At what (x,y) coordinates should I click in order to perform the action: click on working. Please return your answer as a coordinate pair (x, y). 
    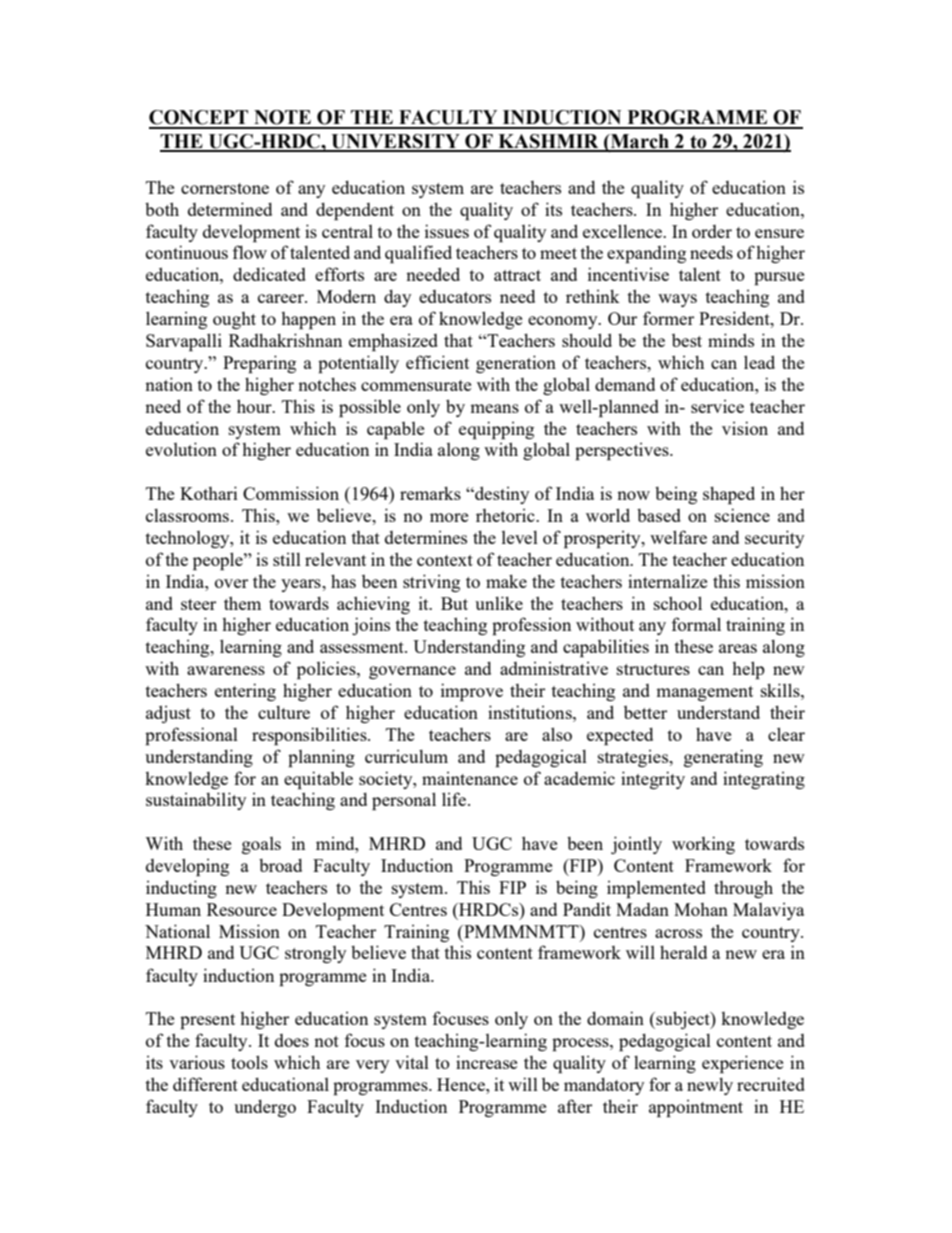
    Looking at the image, I should click on (703, 845).
